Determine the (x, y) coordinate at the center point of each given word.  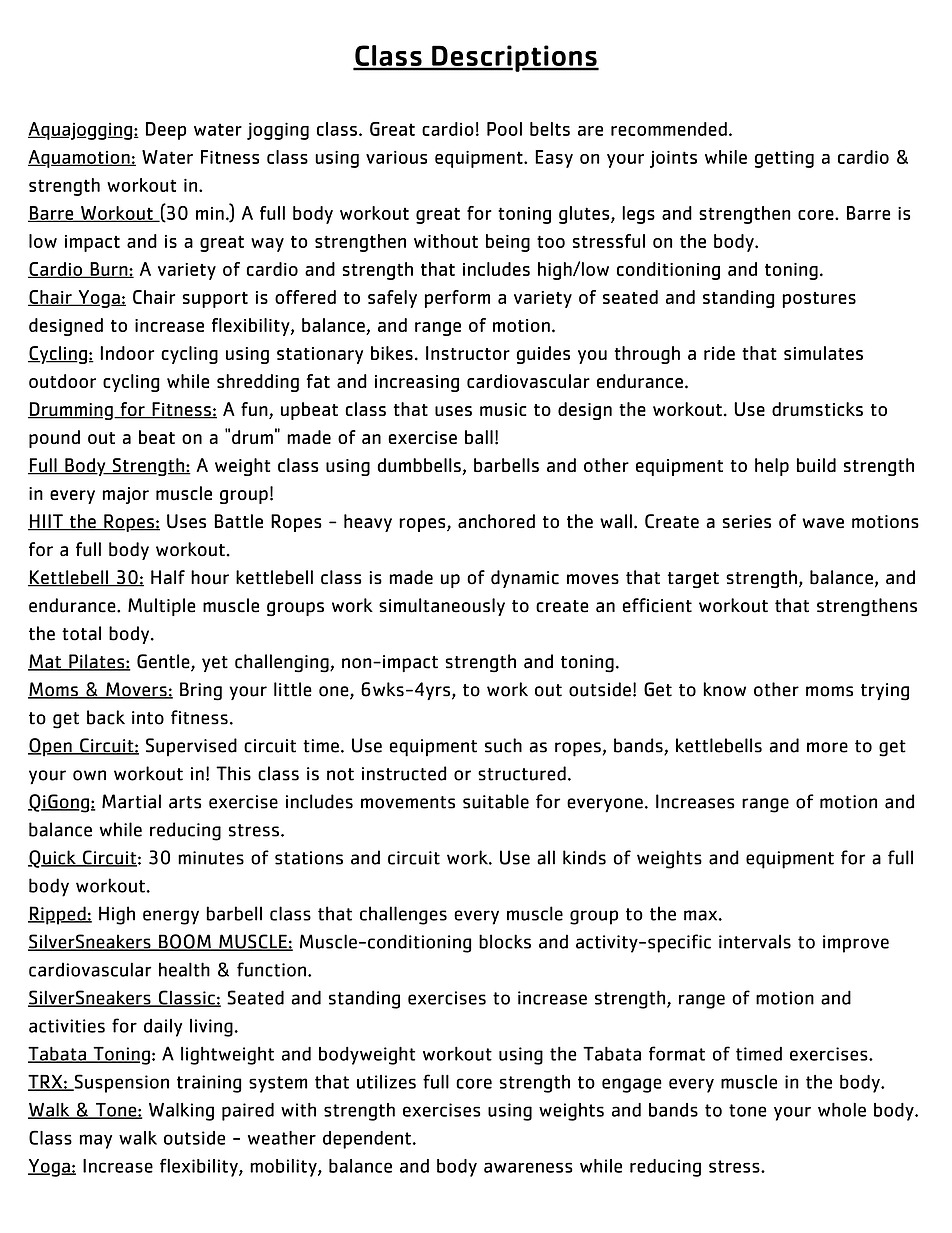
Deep (166, 131)
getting (784, 159)
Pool (504, 129)
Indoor (127, 353)
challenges (403, 915)
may (96, 1141)
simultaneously (442, 607)
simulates (823, 353)
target (693, 580)
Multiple (162, 607)
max (700, 915)
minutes (211, 858)
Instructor (468, 353)
